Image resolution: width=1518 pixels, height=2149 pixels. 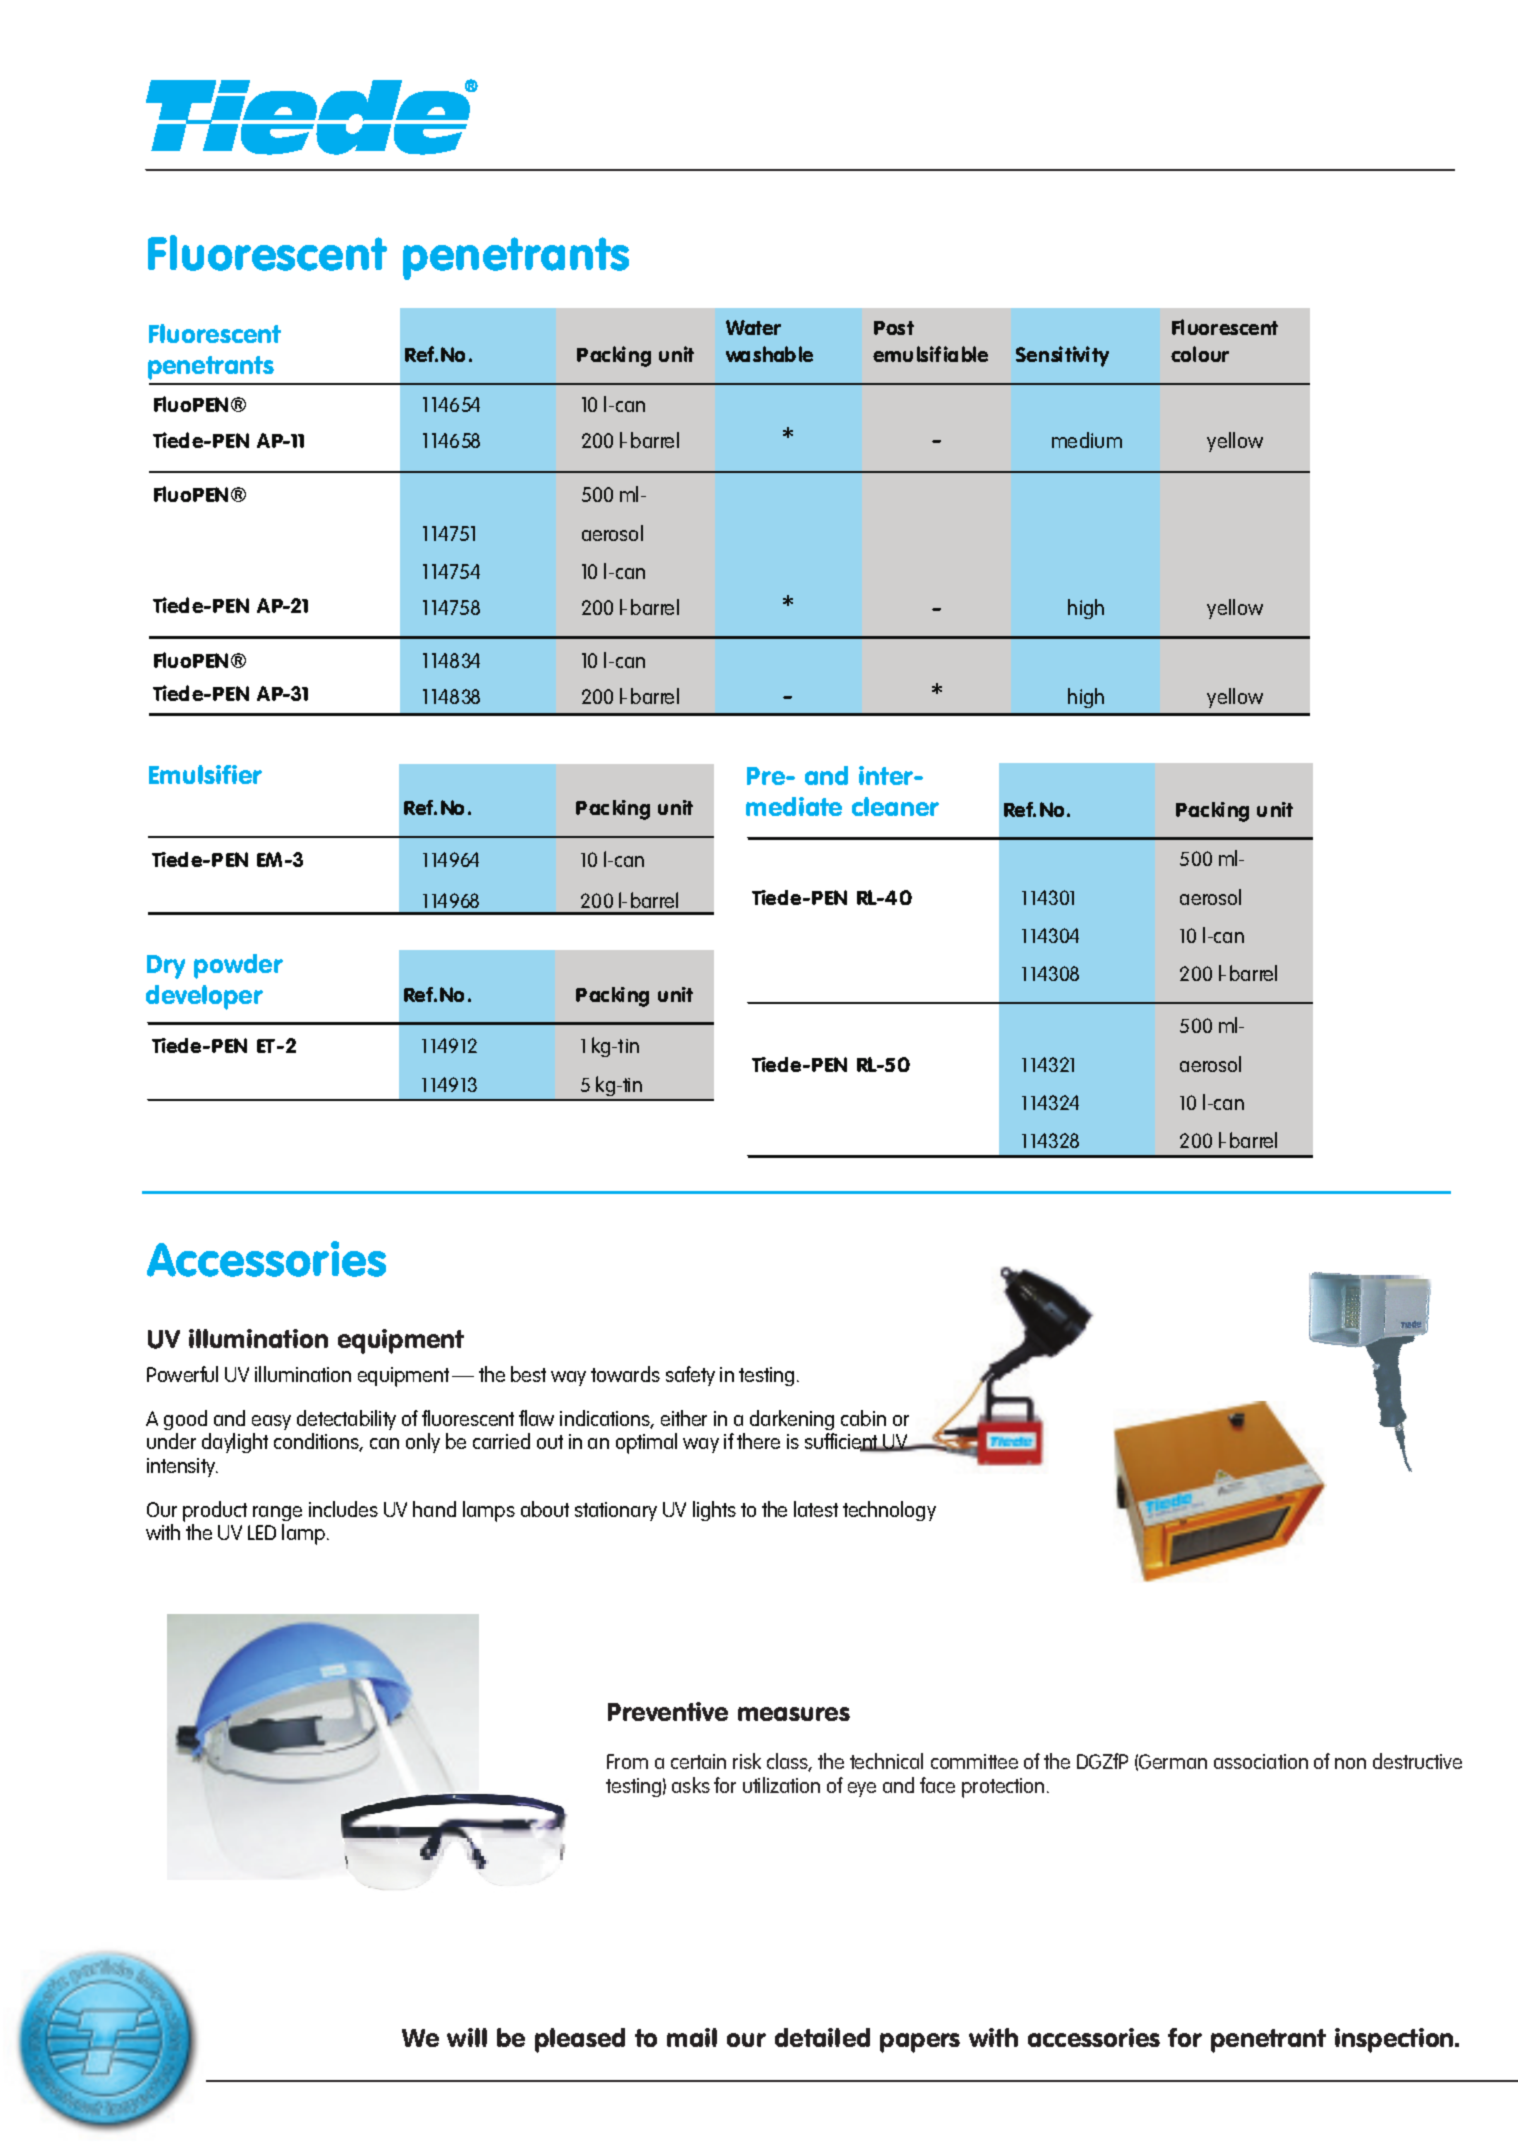 What do you see at coordinates (769, 354) in the screenshot?
I see `washable` at bounding box center [769, 354].
